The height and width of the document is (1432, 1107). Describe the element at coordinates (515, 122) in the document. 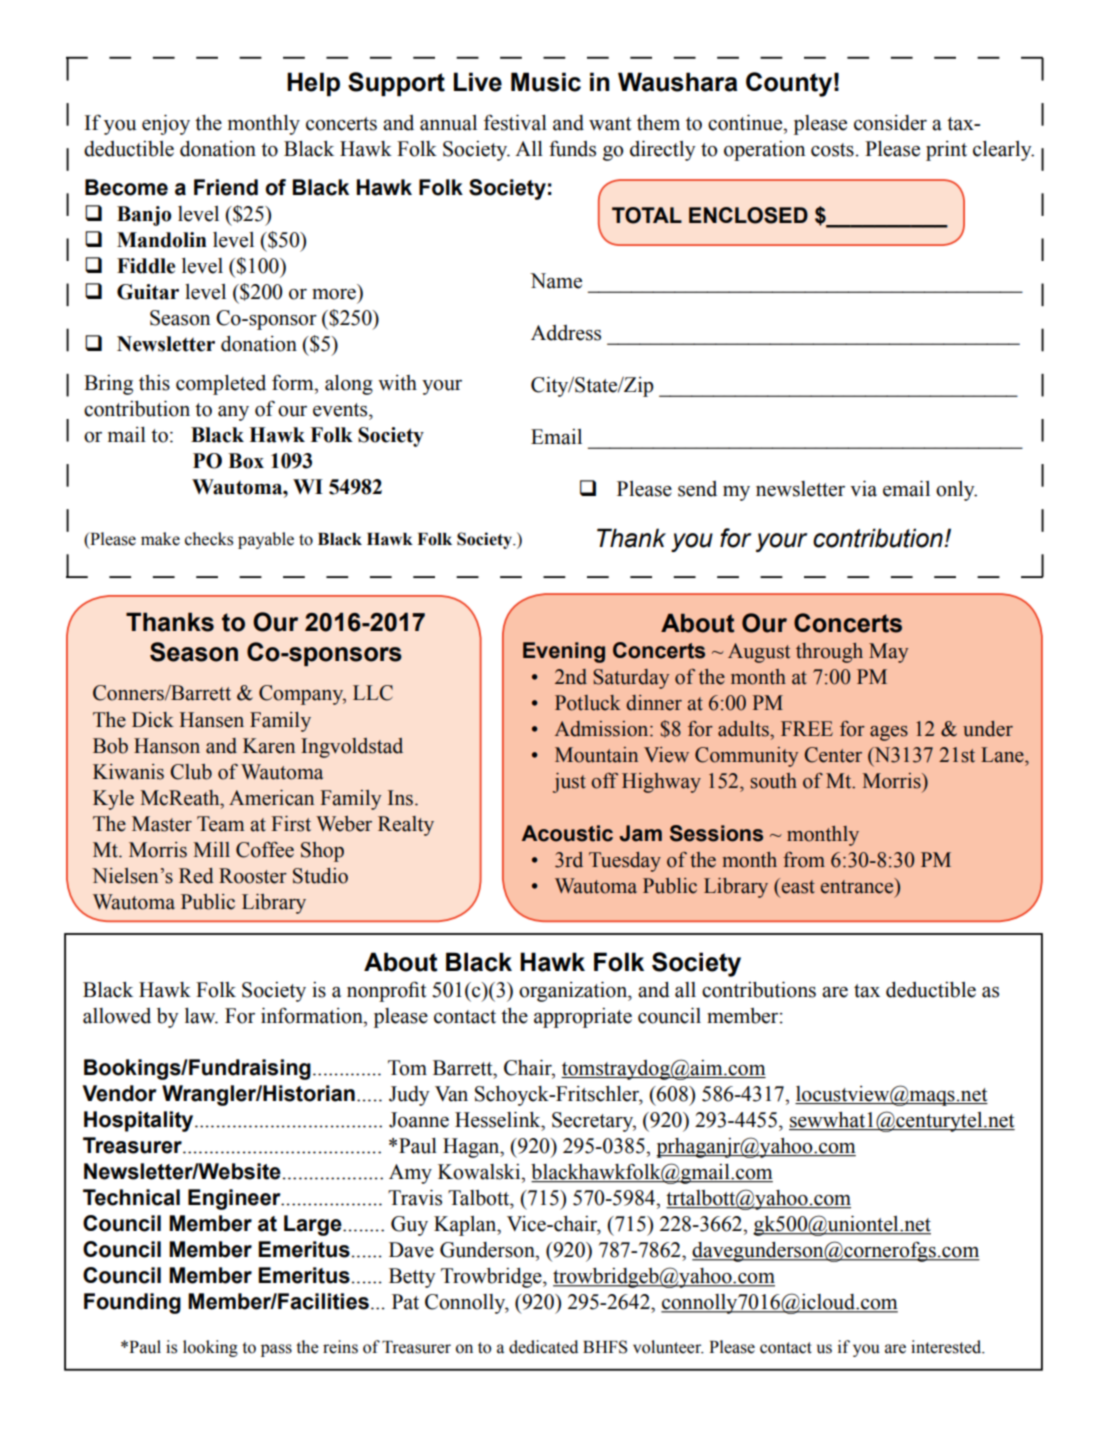

I see `festival` at that location.
